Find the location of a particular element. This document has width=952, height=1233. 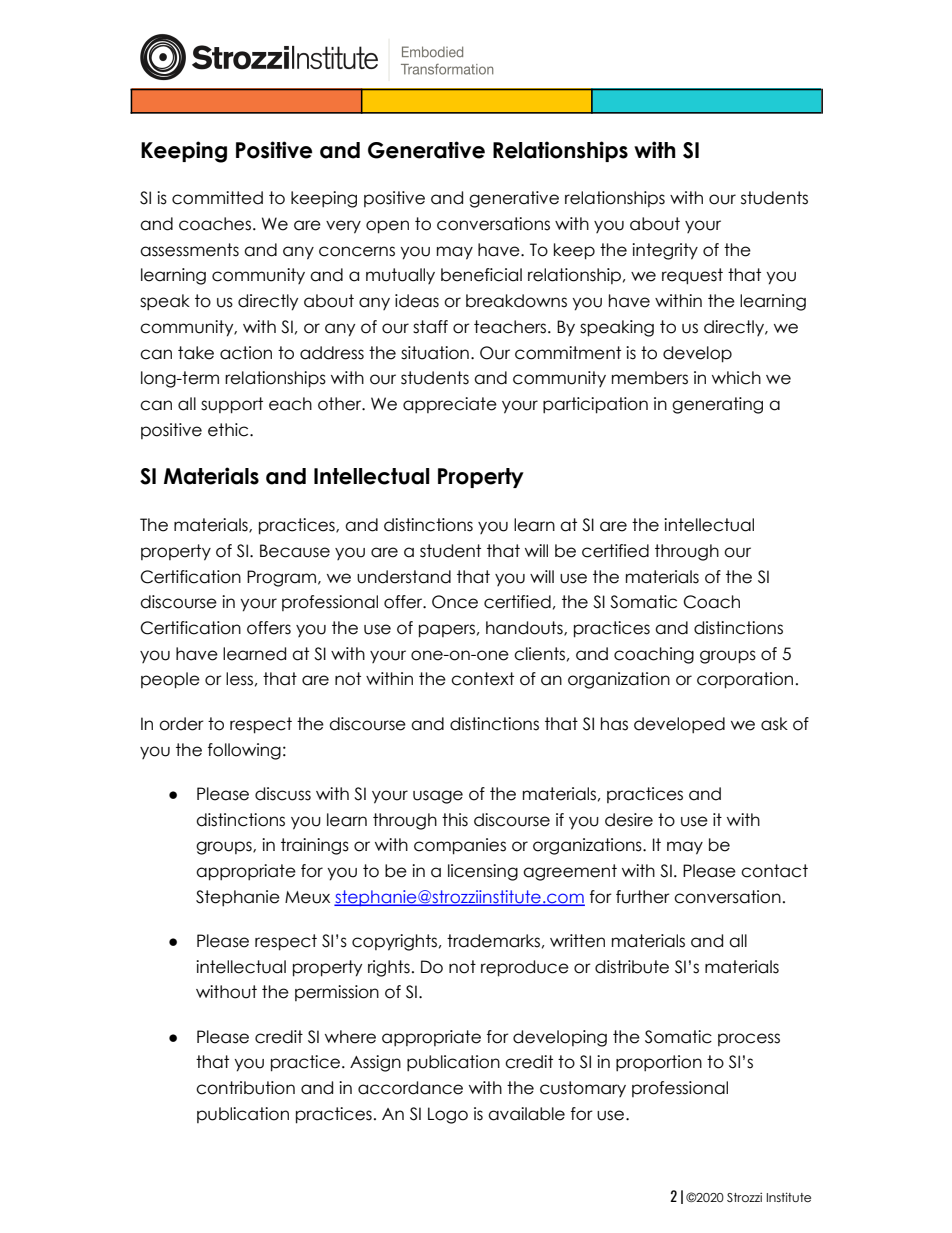

ethic is located at coordinates (229, 430).
